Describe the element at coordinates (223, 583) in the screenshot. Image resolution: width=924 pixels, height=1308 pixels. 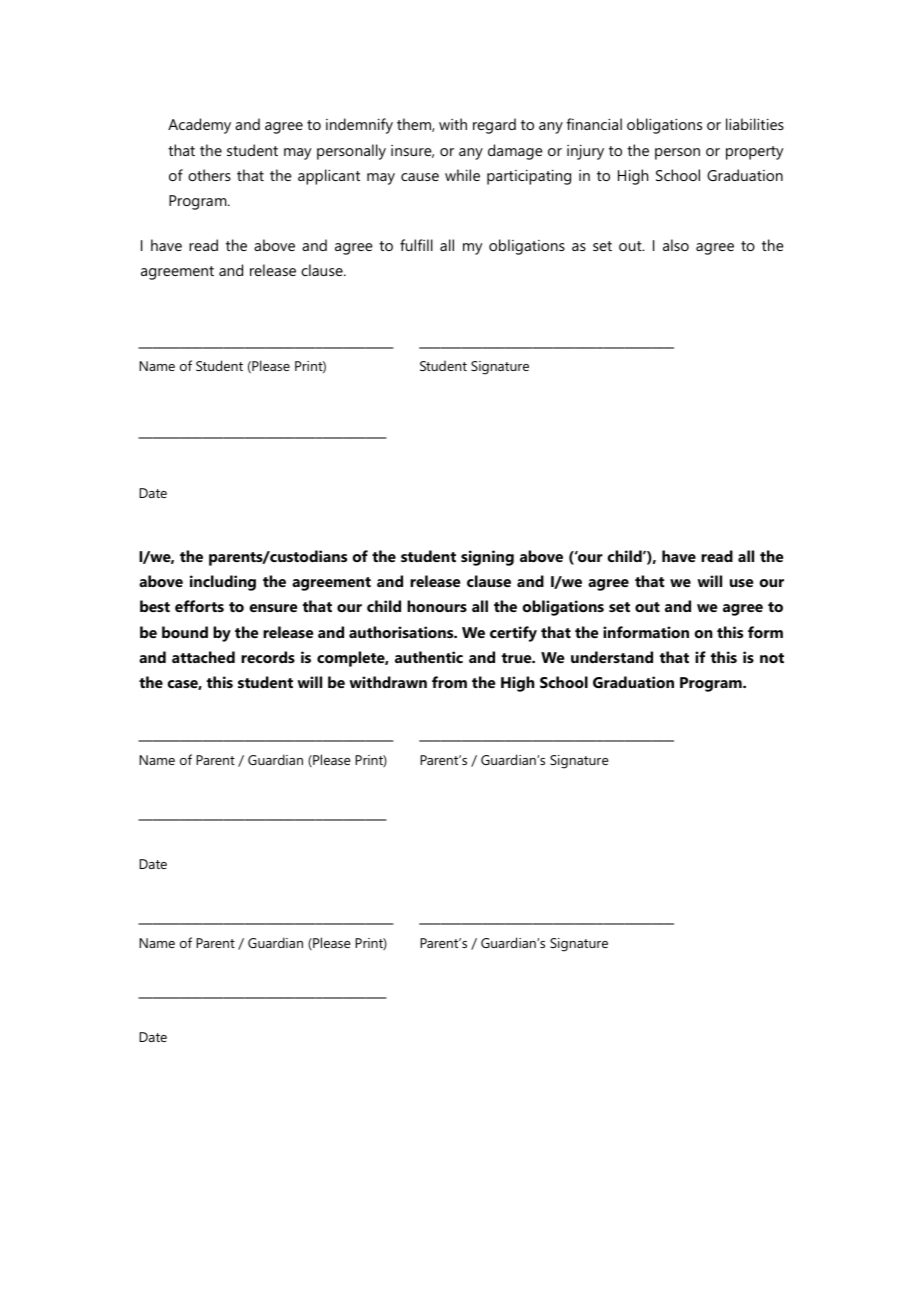
I see `including` at that location.
